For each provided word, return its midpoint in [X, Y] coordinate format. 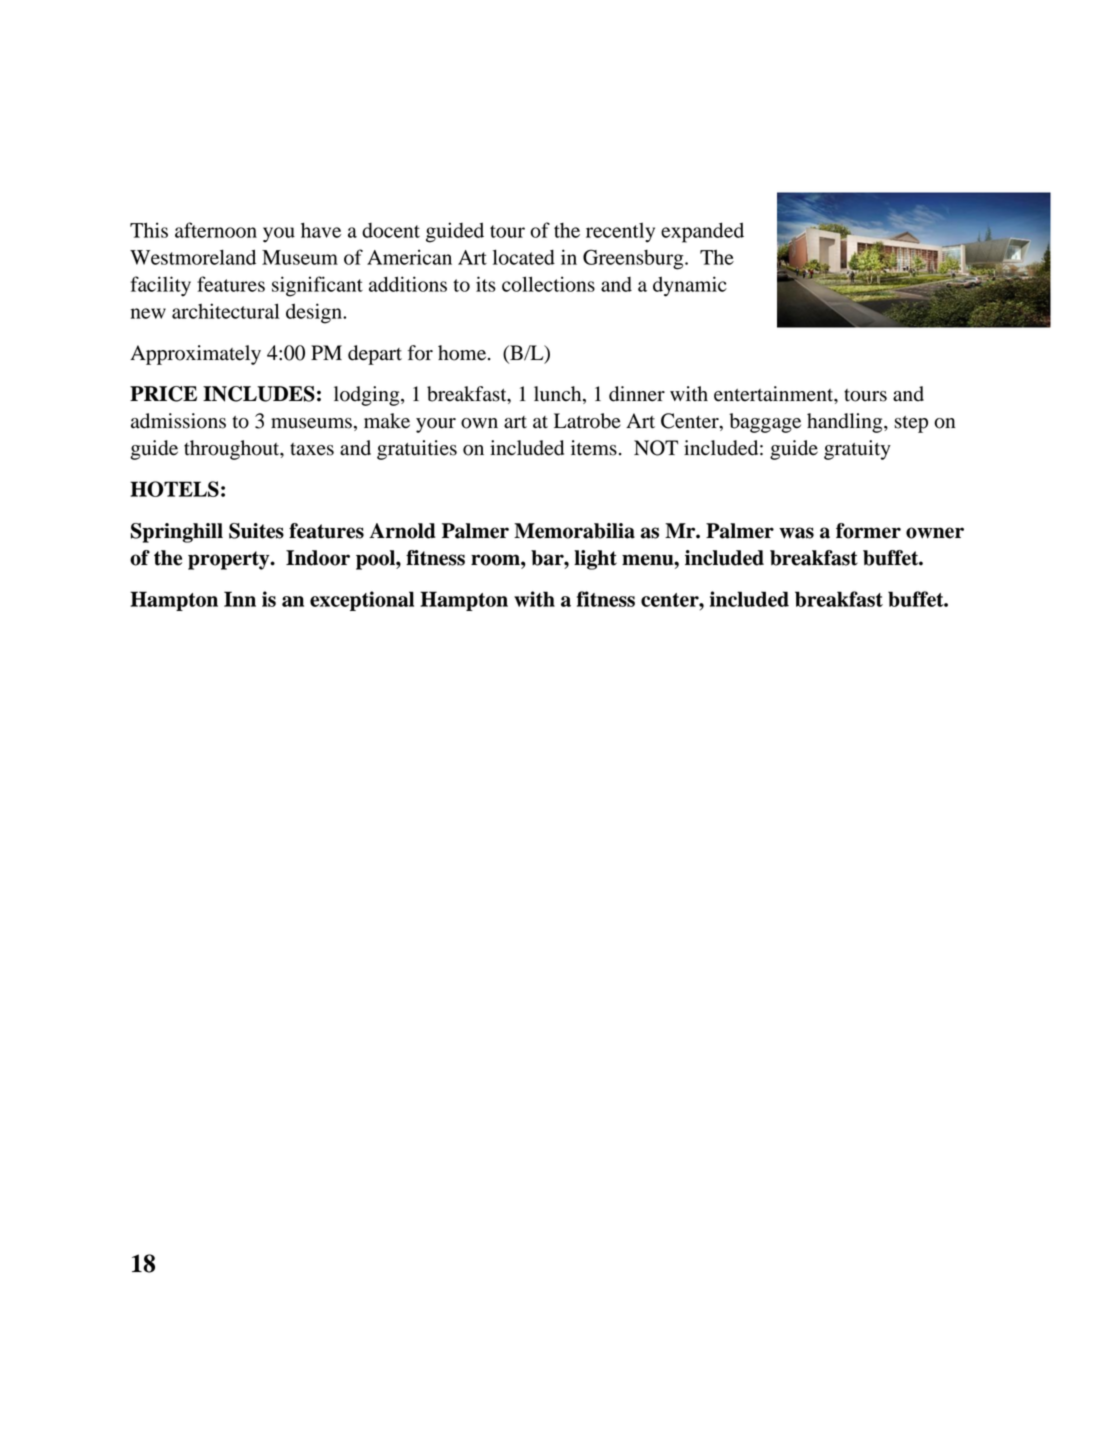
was [796, 533]
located [524, 257]
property [230, 560]
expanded [702, 232]
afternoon [216, 230]
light [595, 560]
